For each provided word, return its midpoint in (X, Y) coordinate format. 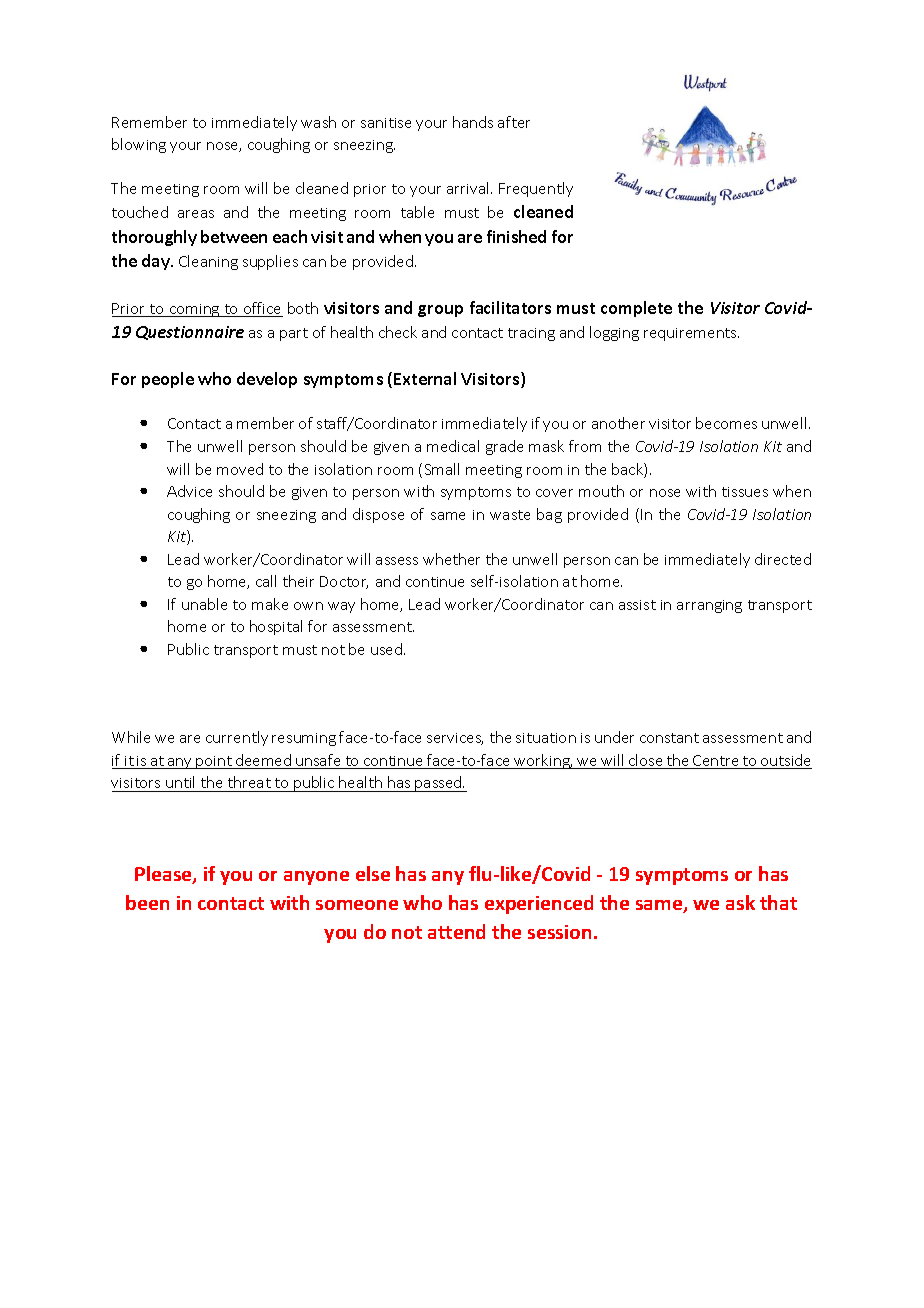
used (388, 649)
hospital (276, 627)
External (425, 378)
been (147, 902)
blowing (139, 145)
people (168, 380)
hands (473, 122)
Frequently (536, 189)
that (778, 902)
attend (456, 931)
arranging (709, 606)
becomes (726, 423)
